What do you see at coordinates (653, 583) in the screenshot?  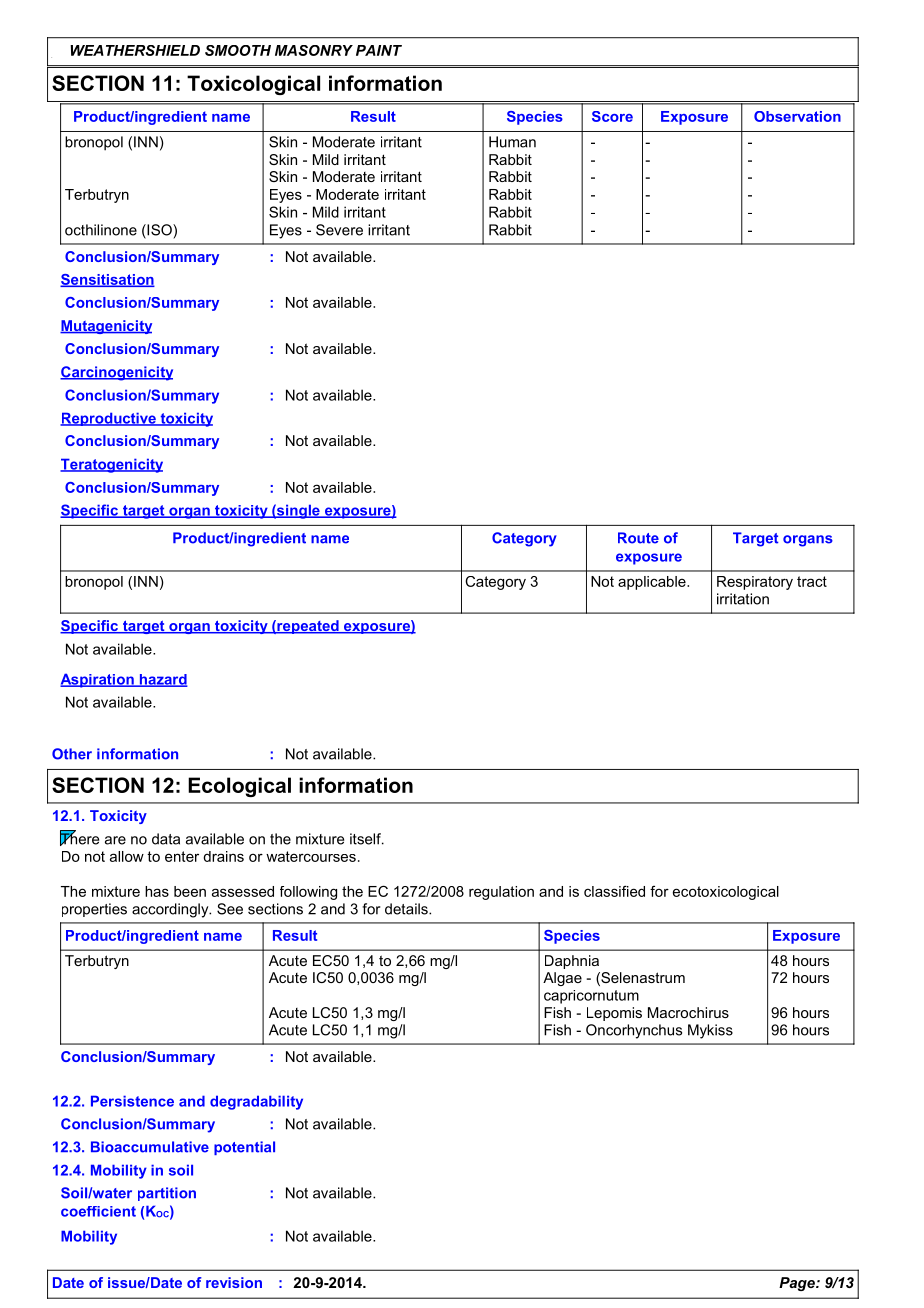 I see `applicable` at bounding box center [653, 583].
